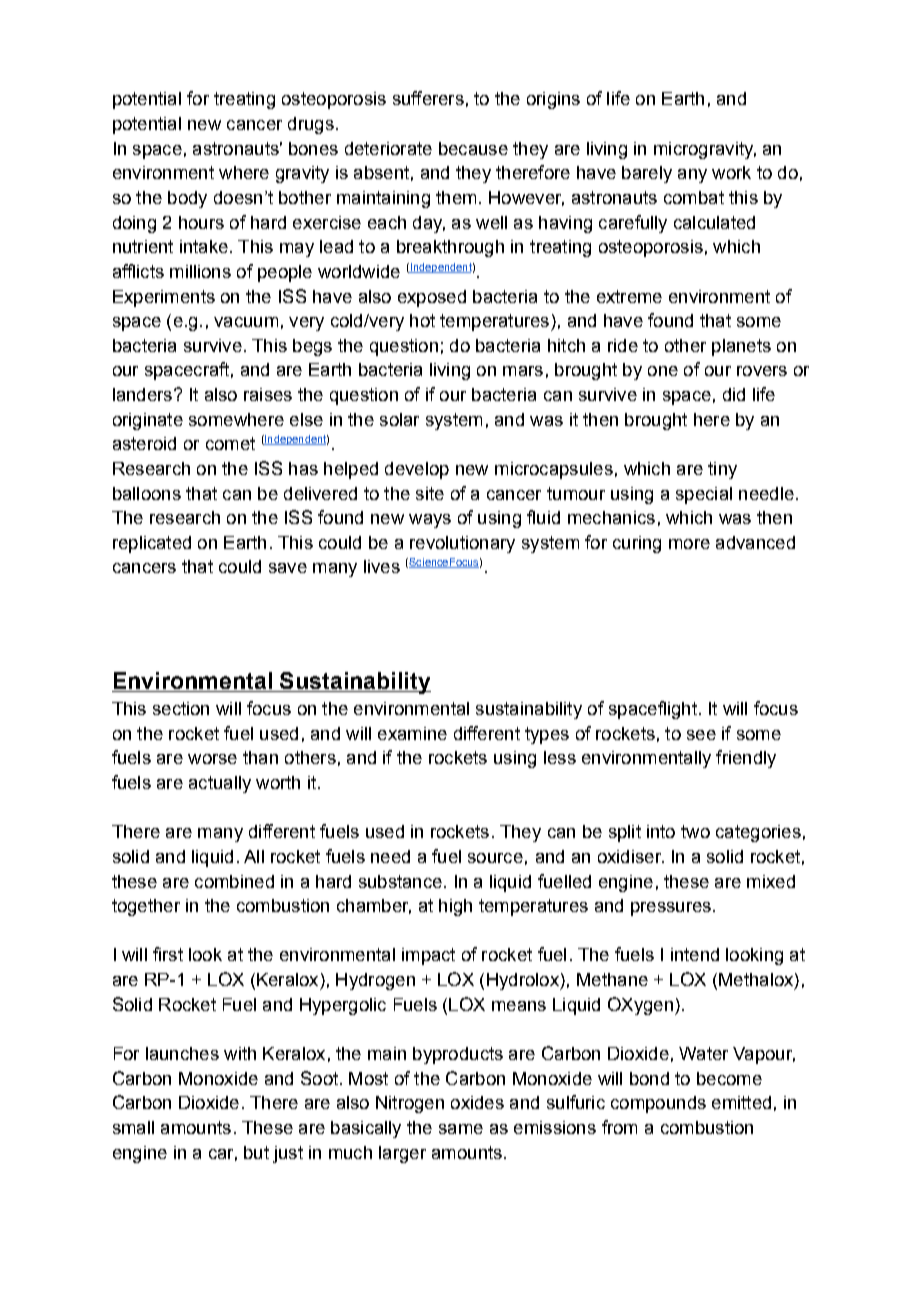  What do you see at coordinates (422, 320) in the document?
I see `hot` at bounding box center [422, 320].
